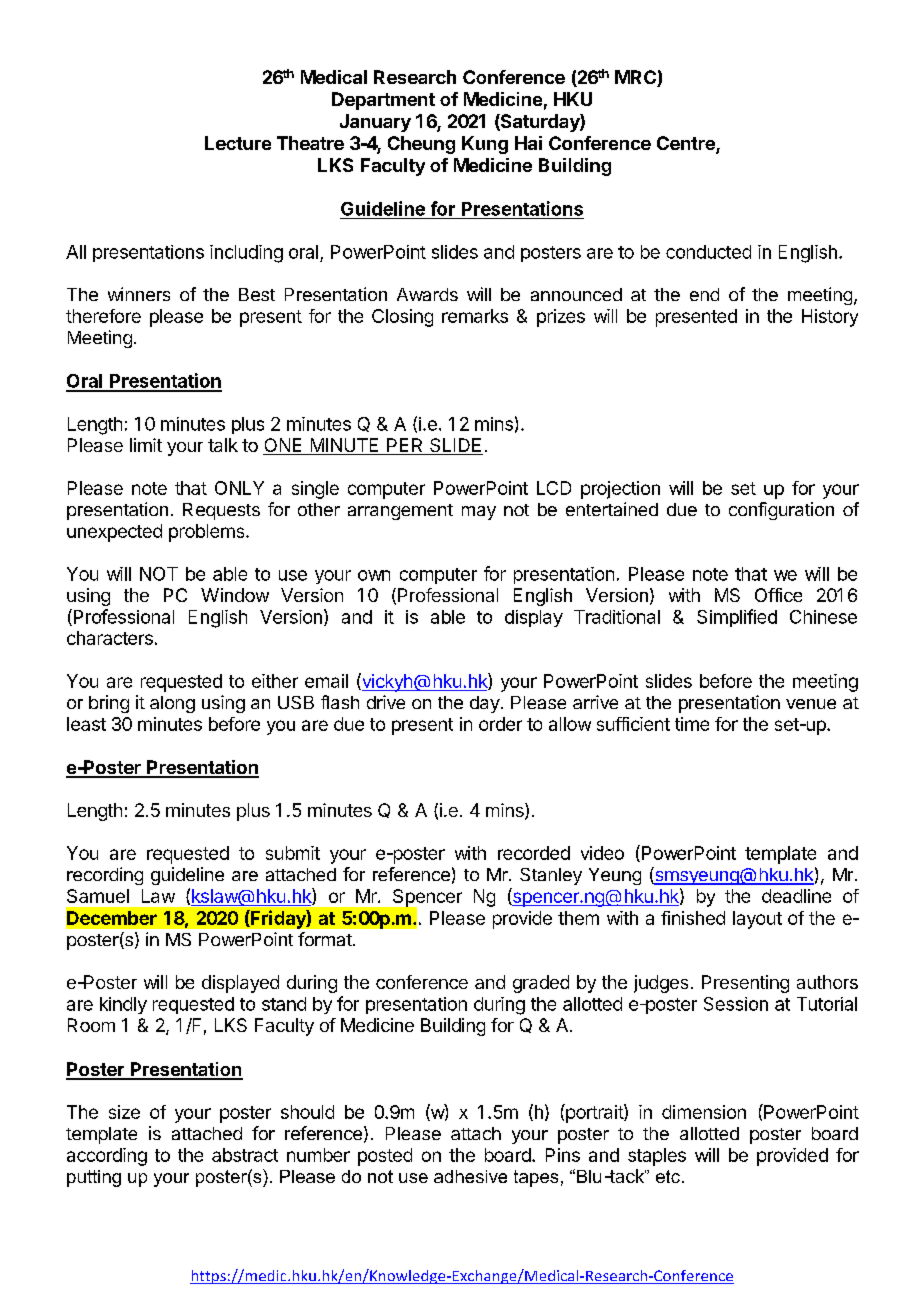  What do you see at coordinates (534, 853) in the screenshot?
I see `recorded` at bounding box center [534, 853].
